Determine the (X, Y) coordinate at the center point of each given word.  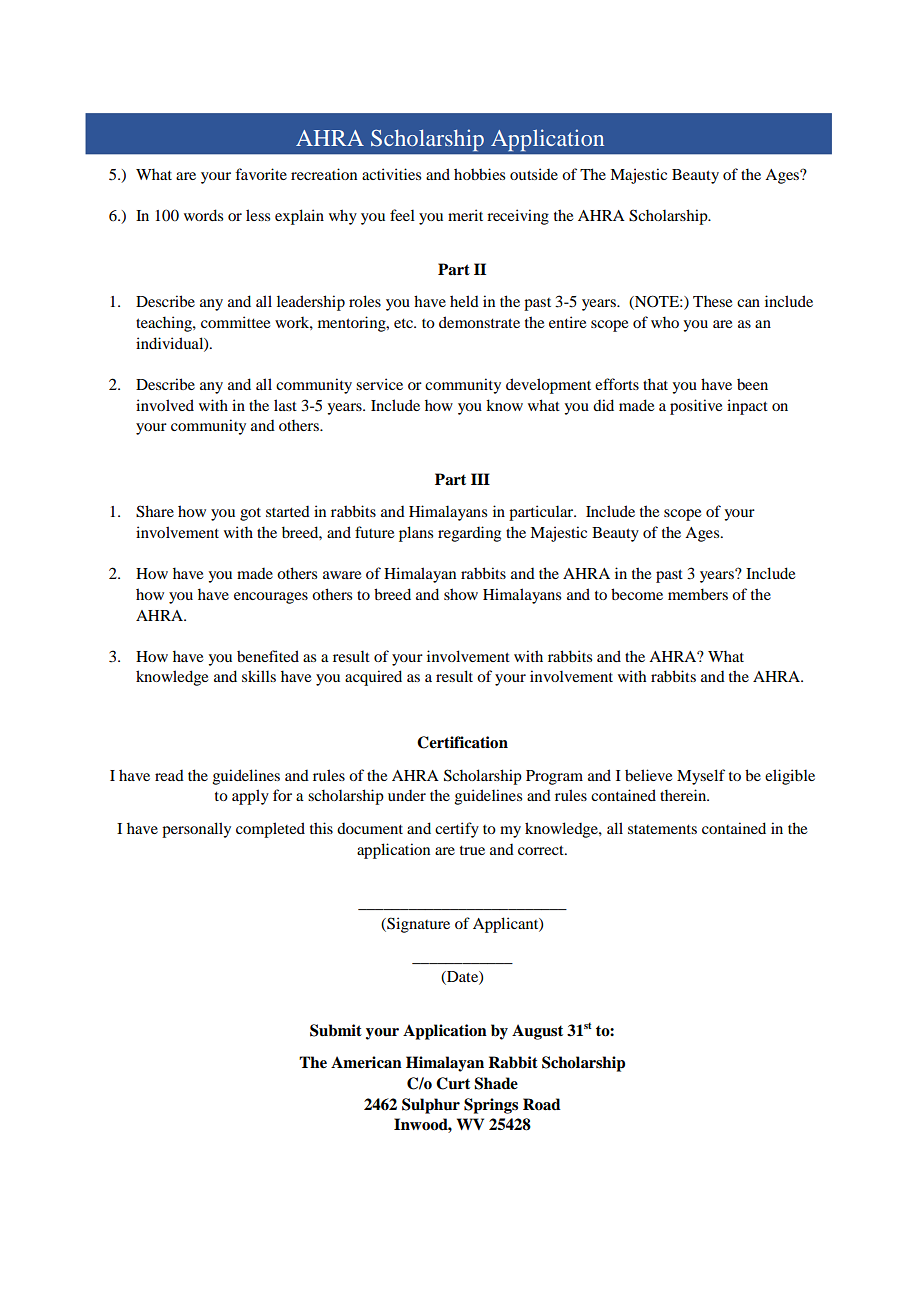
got (250, 514)
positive (696, 407)
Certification (462, 742)
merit (465, 215)
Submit (336, 1030)
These (712, 301)
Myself (701, 777)
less (258, 215)
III (480, 479)
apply (250, 797)
